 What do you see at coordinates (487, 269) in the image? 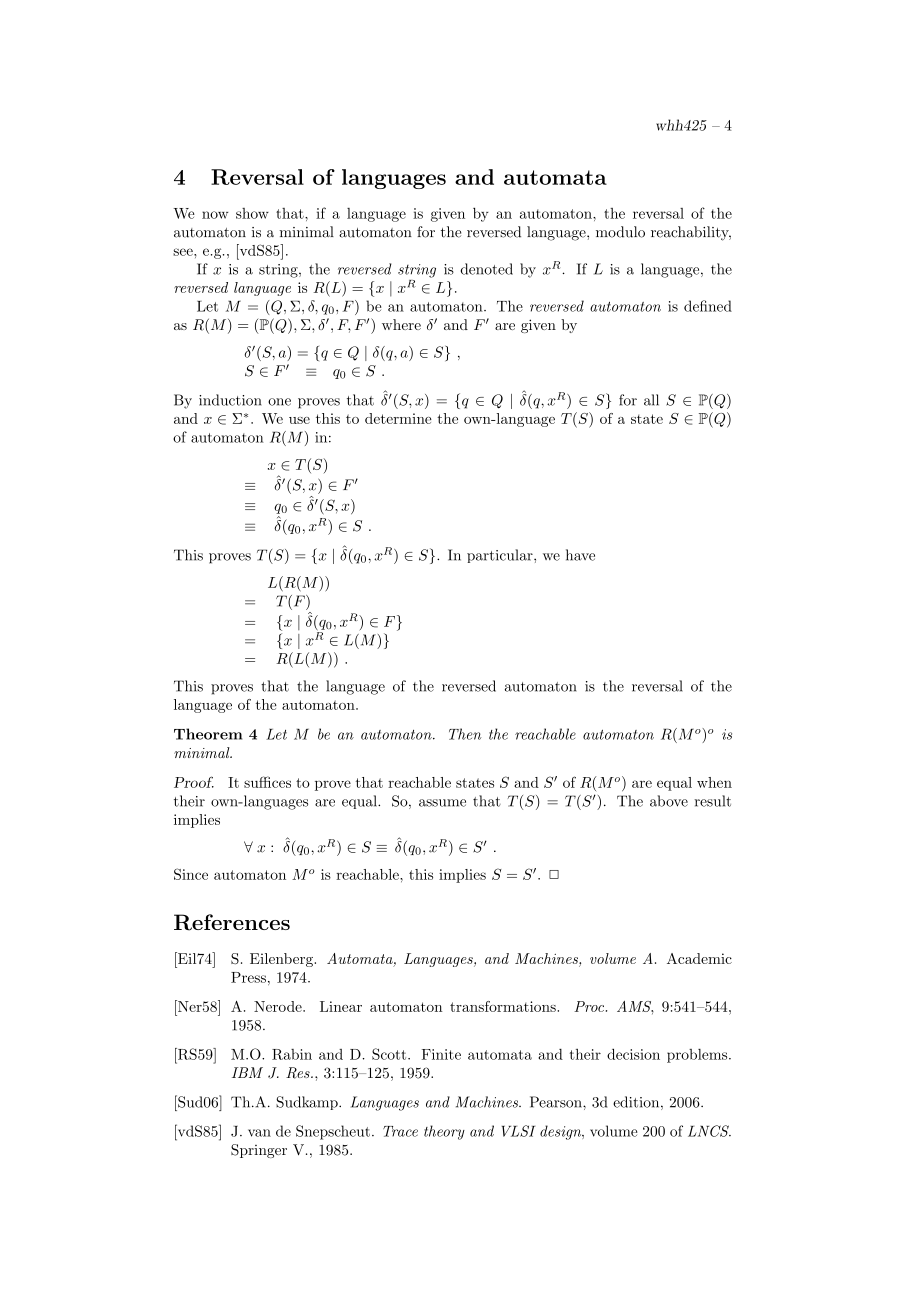
I see `denoted` at bounding box center [487, 269].
